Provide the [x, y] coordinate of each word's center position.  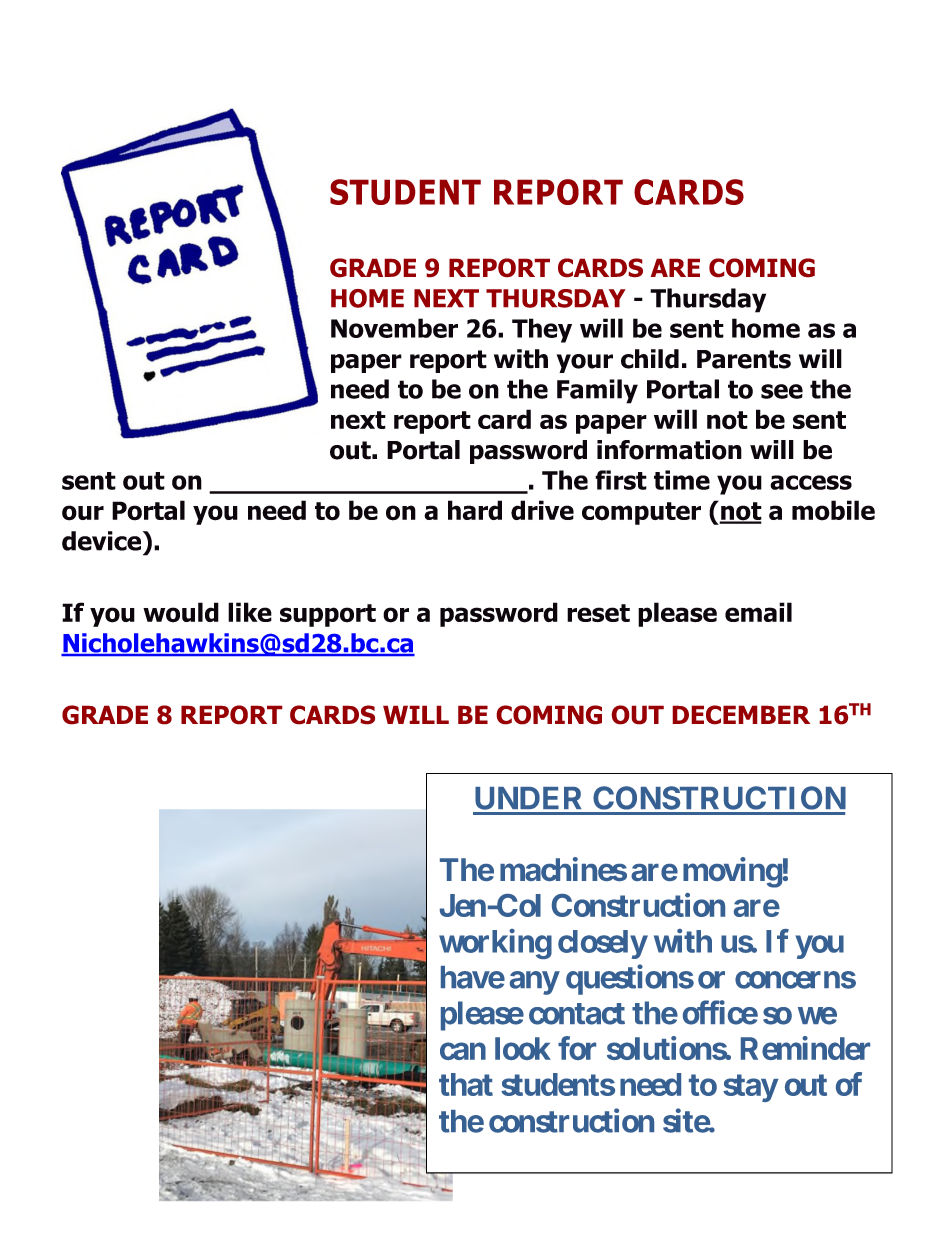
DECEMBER [741, 715]
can [463, 1051]
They [542, 330]
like [250, 612]
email [758, 612]
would [181, 612]
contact [577, 1014]
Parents [744, 359]
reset [598, 613]
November [394, 328]
